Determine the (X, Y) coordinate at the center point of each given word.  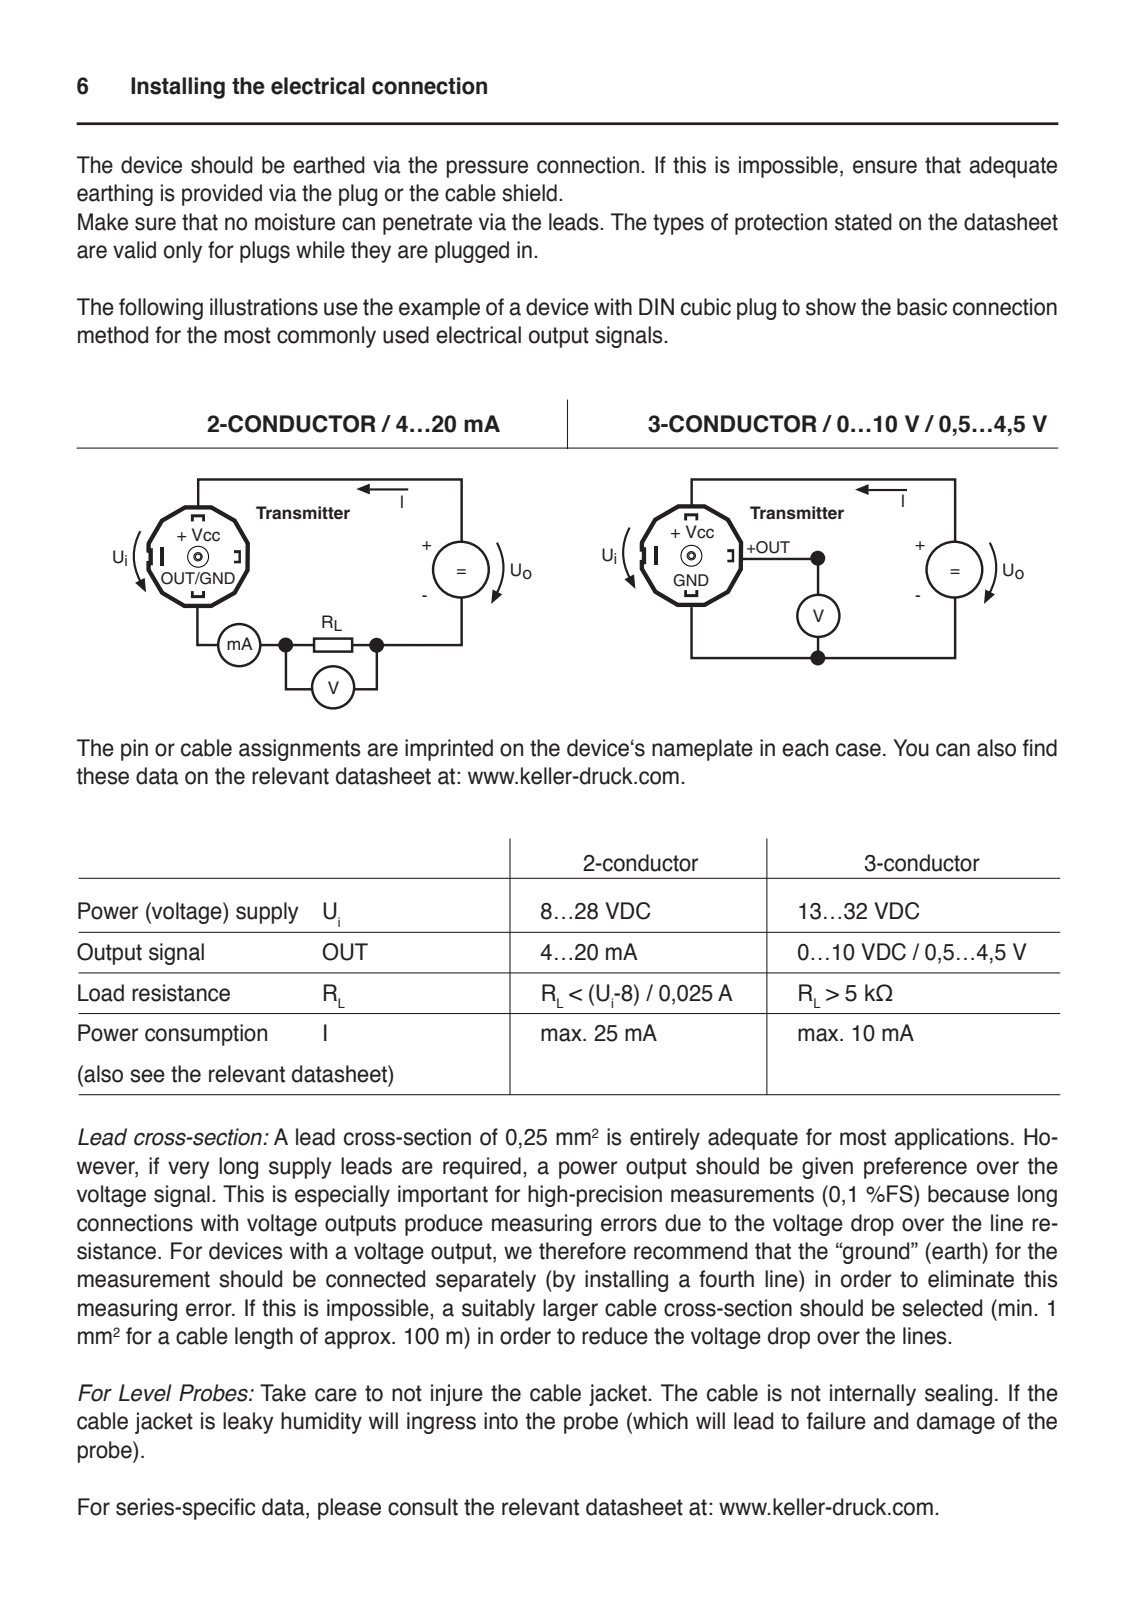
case (858, 750)
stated (863, 222)
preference (915, 1168)
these (103, 776)
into (501, 1421)
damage (956, 1423)
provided (222, 195)
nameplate (702, 750)
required (482, 1168)
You (911, 748)
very (188, 1170)
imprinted (449, 750)
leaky (248, 1423)
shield (529, 193)
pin (134, 750)
